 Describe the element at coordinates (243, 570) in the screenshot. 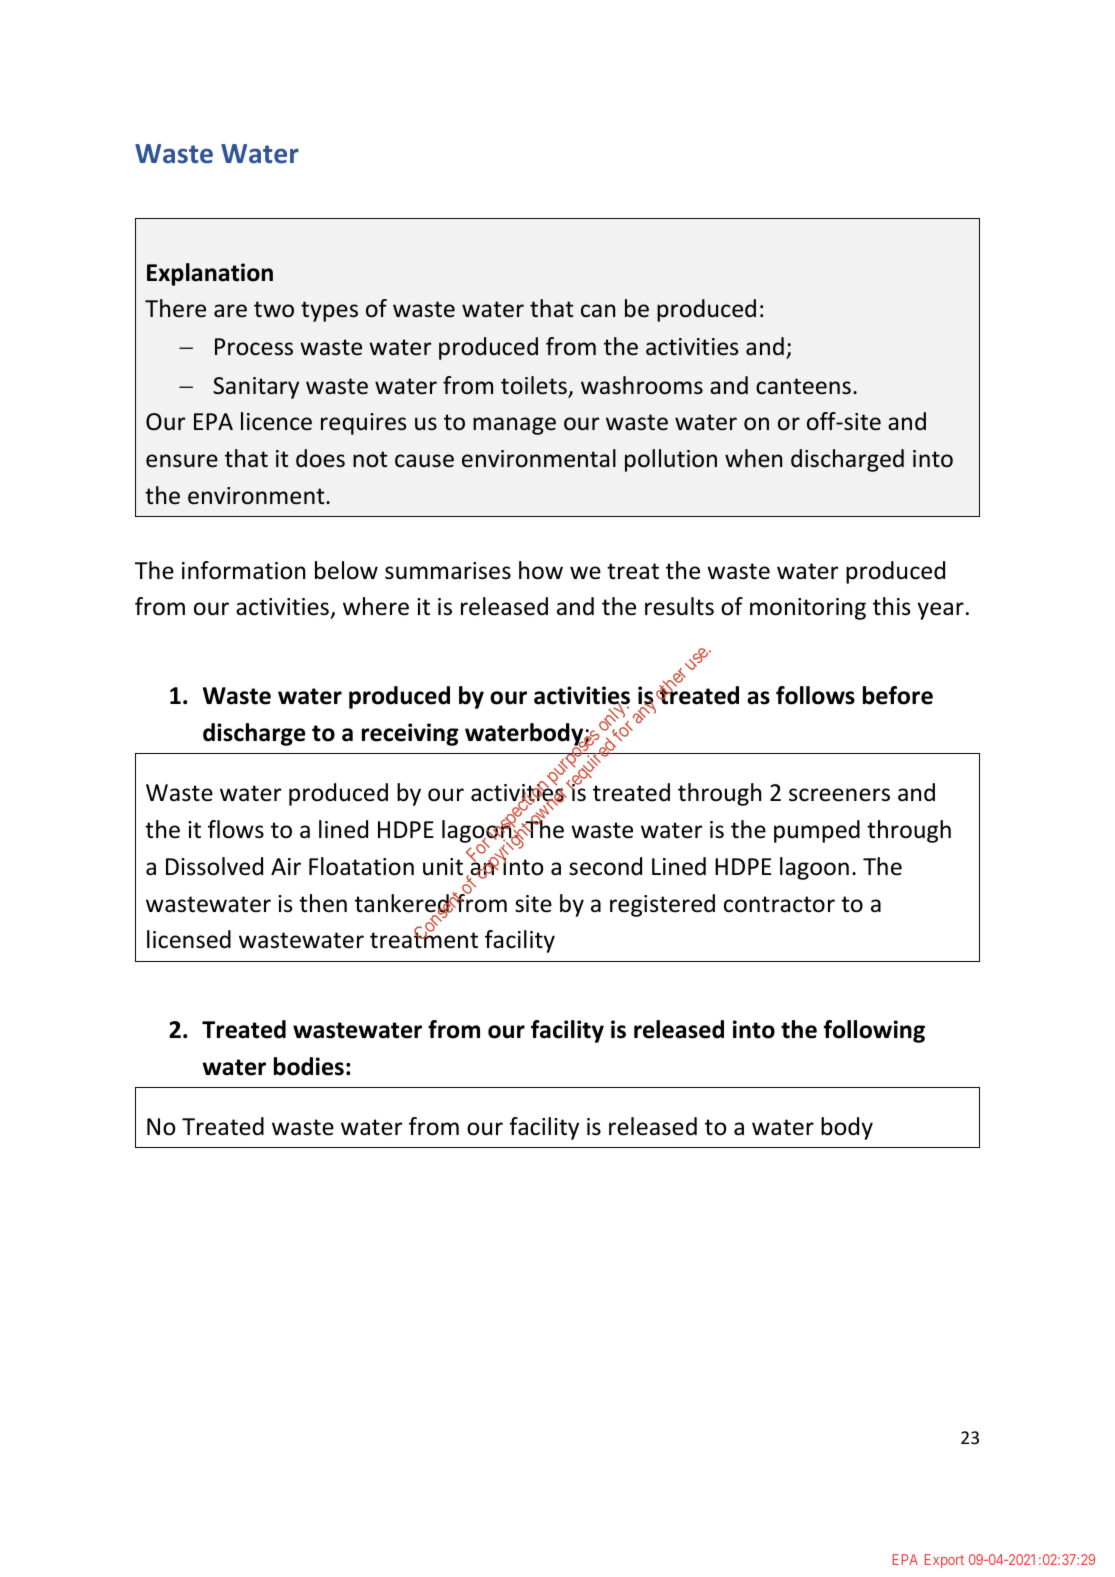

I see `information` at that location.
